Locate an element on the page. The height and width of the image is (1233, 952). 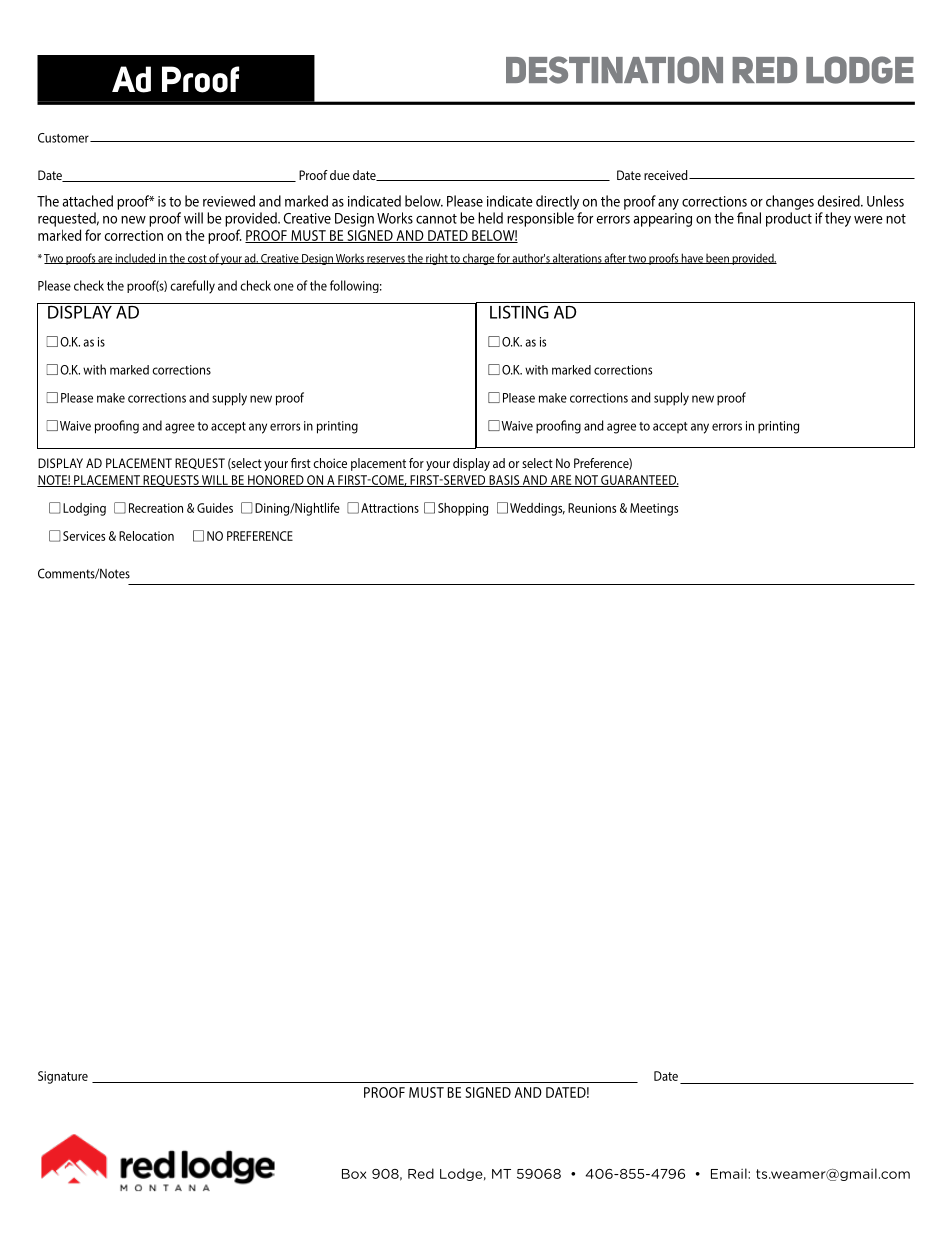
carefully is located at coordinates (192, 287).
